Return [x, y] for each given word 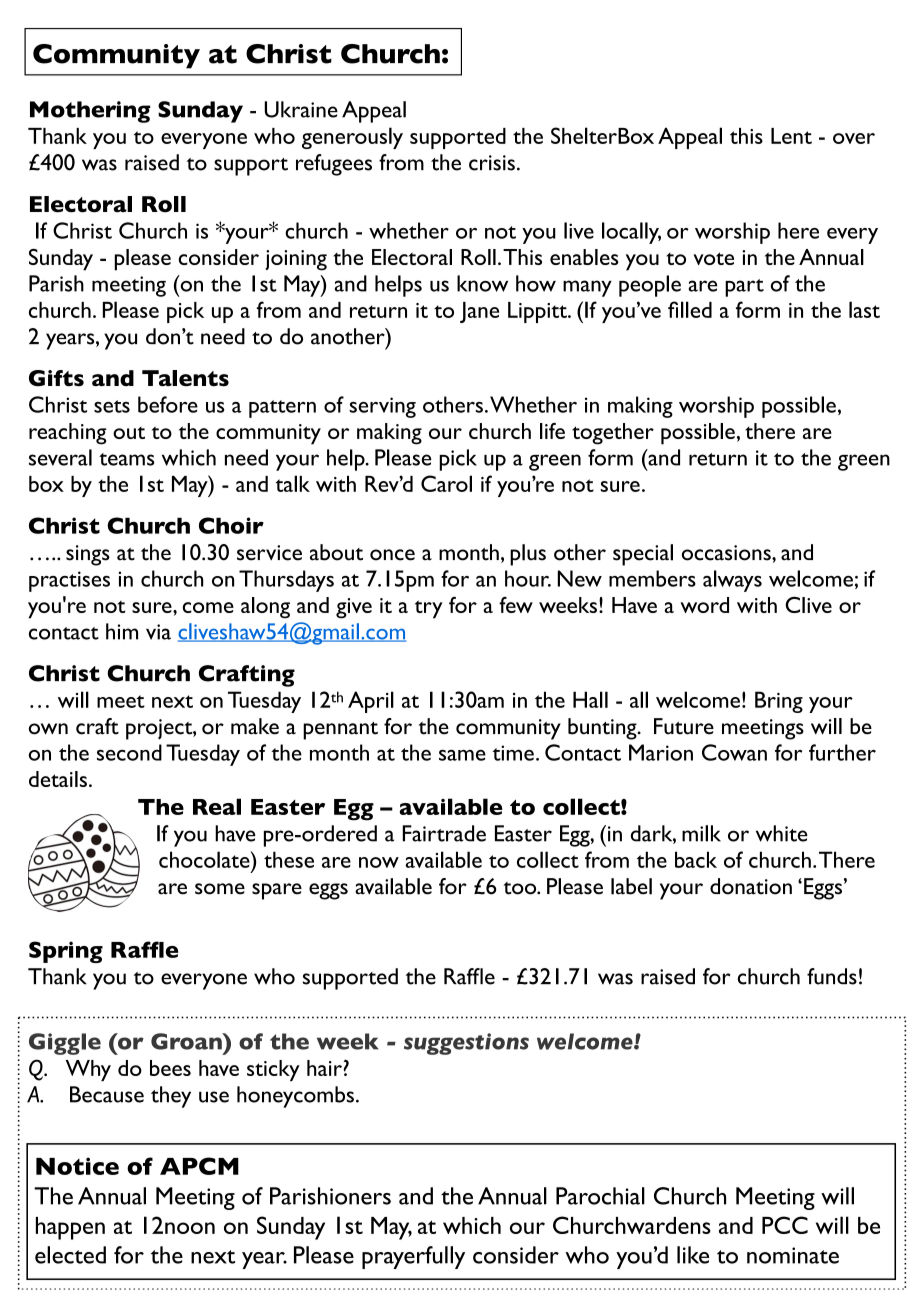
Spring [66, 952]
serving [382, 407]
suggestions [466, 1044]
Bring [779, 702]
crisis [492, 163]
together [613, 434]
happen [70, 1228]
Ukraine [301, 109]
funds [832, 976]
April [371, 702]
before [168, 404]
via [158, 632]
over [854, 138]
